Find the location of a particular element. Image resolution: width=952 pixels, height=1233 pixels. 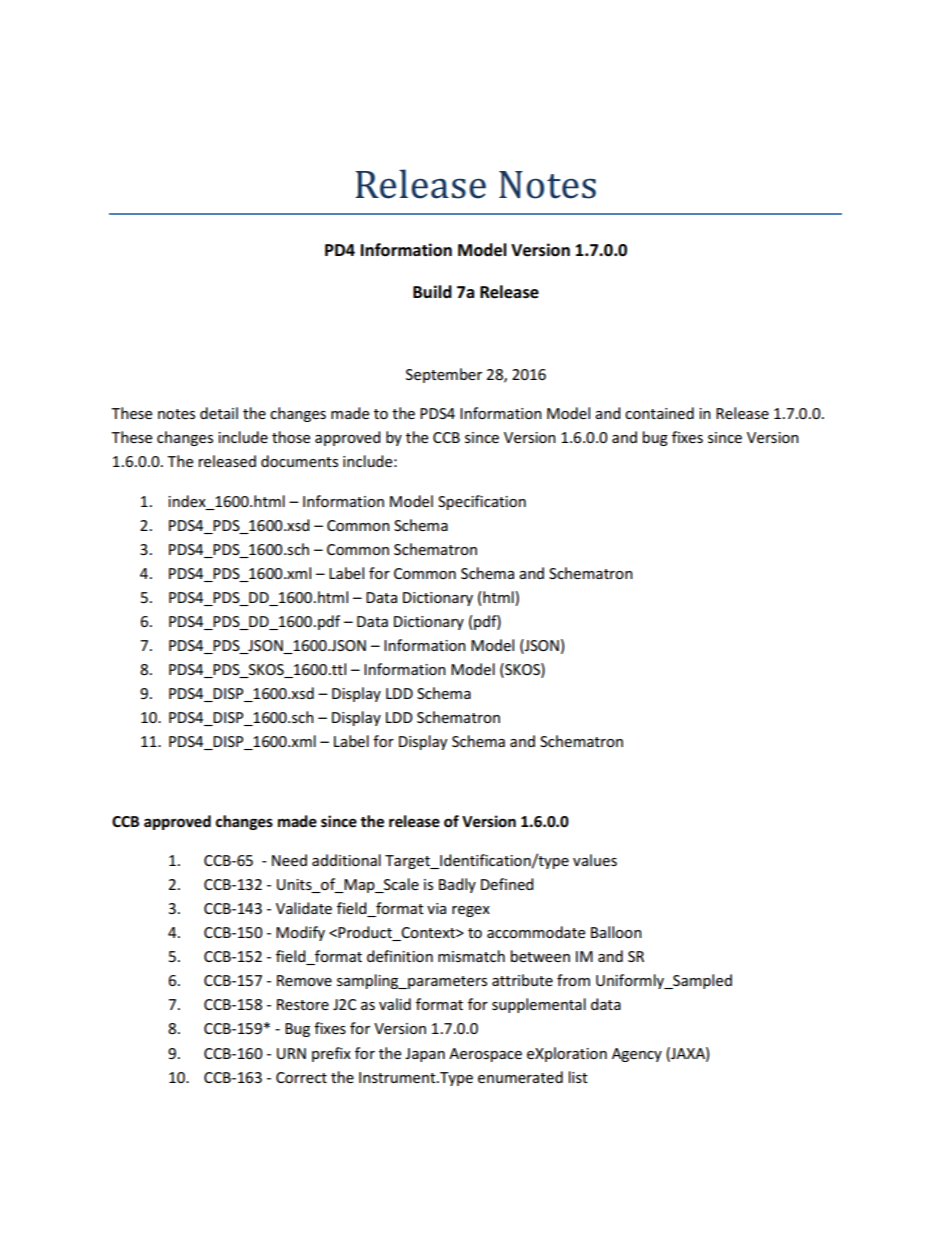

URN is located at coordinates (291, 1053).
